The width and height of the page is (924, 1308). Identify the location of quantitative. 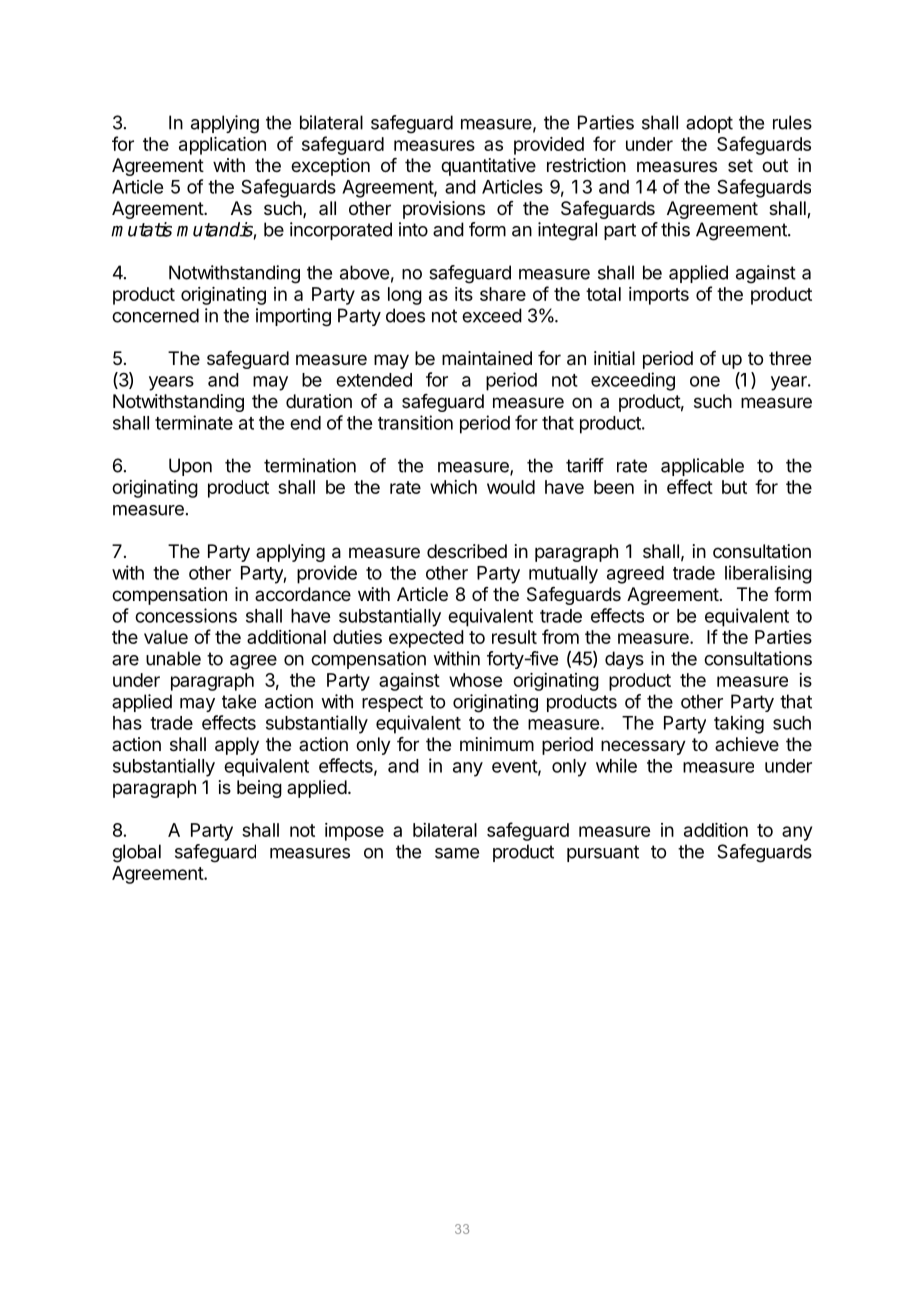
(488, 167).
